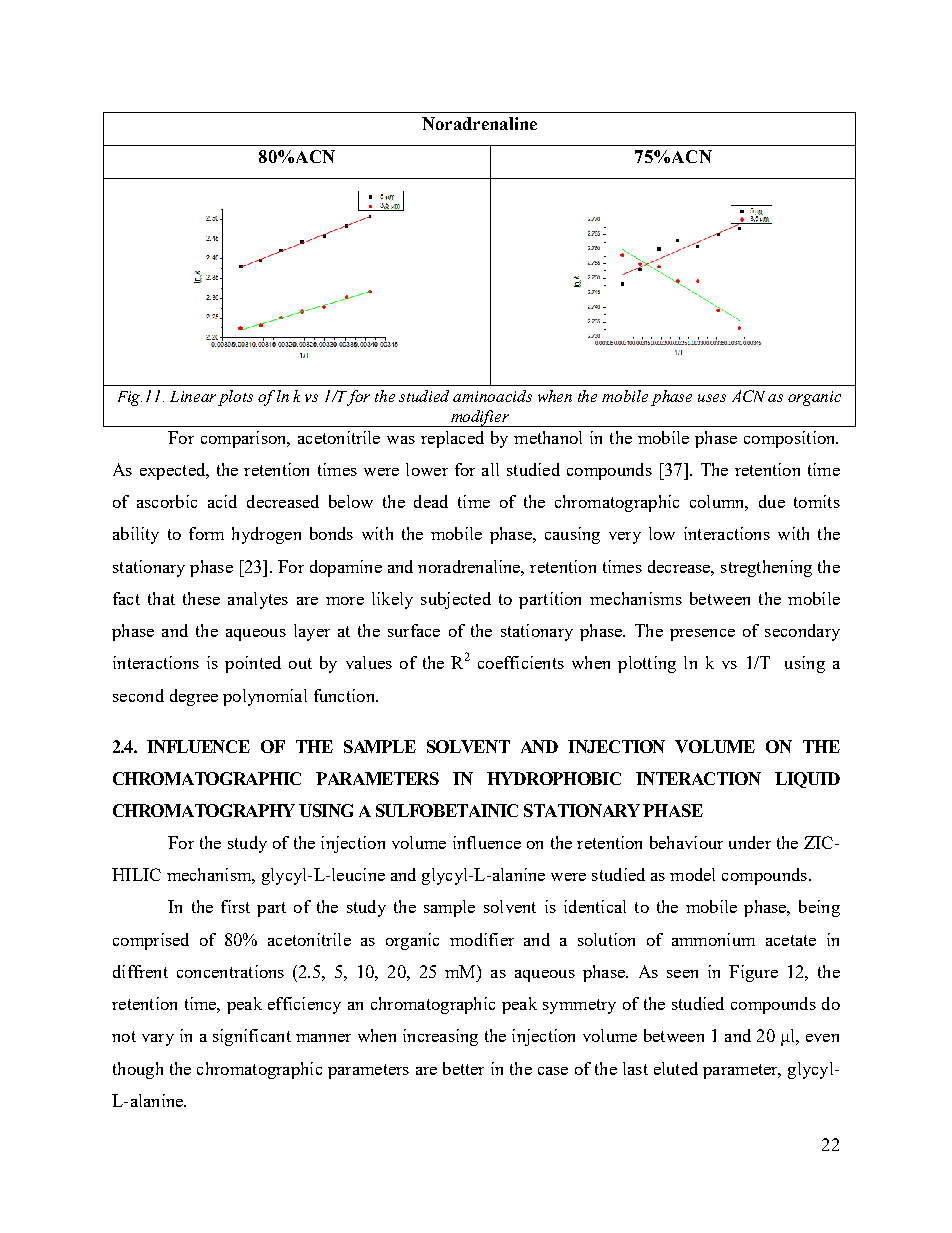 The height and width of the screenshot is (1233, 952). What do you see at coordinates (676, 1068) in the screenshot?
I see `eluted` at bounding box center [676, 1068].
